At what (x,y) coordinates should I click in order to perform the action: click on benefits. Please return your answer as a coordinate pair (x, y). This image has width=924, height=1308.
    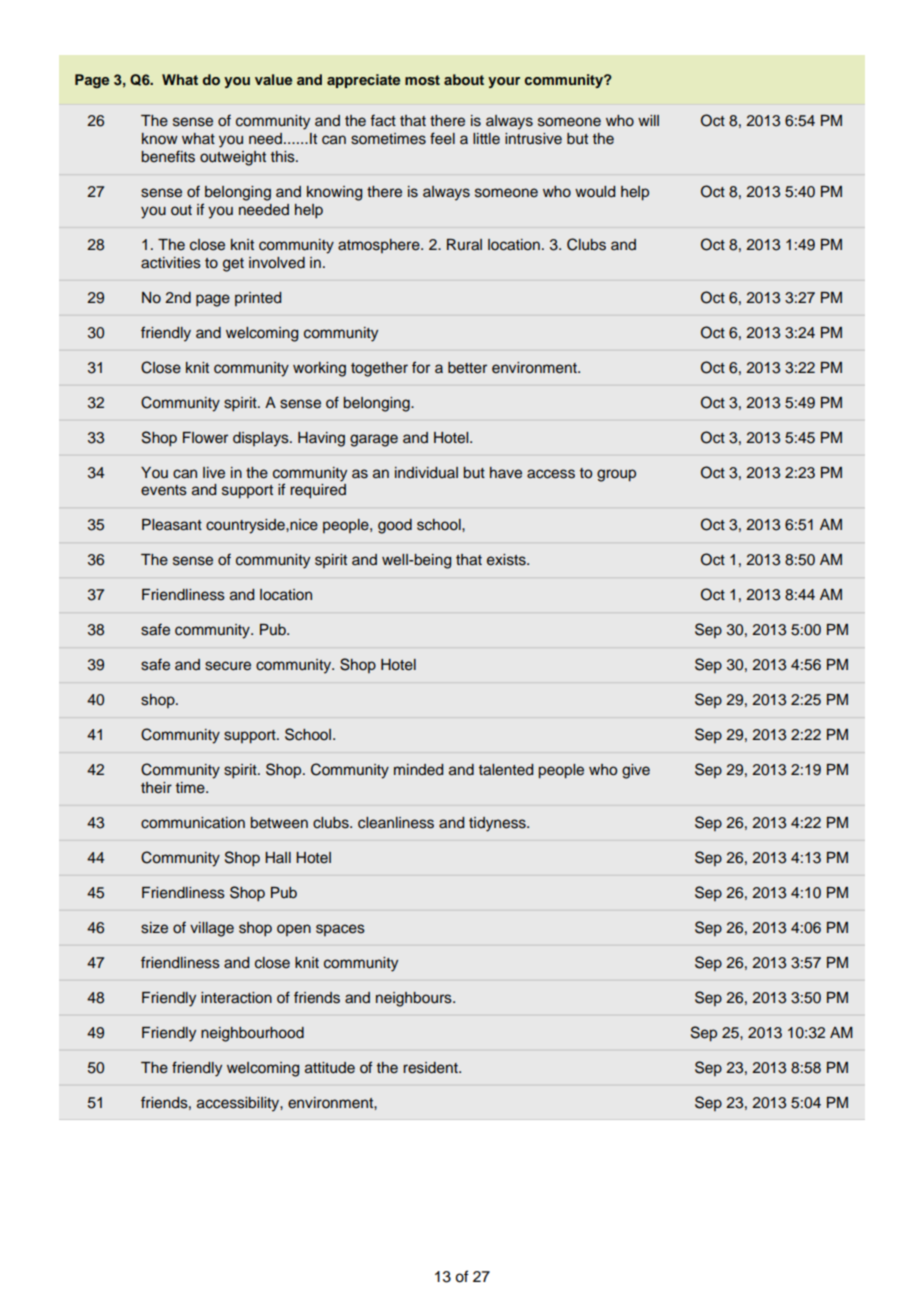
    Looking at the image, I should click on (168, 156).
